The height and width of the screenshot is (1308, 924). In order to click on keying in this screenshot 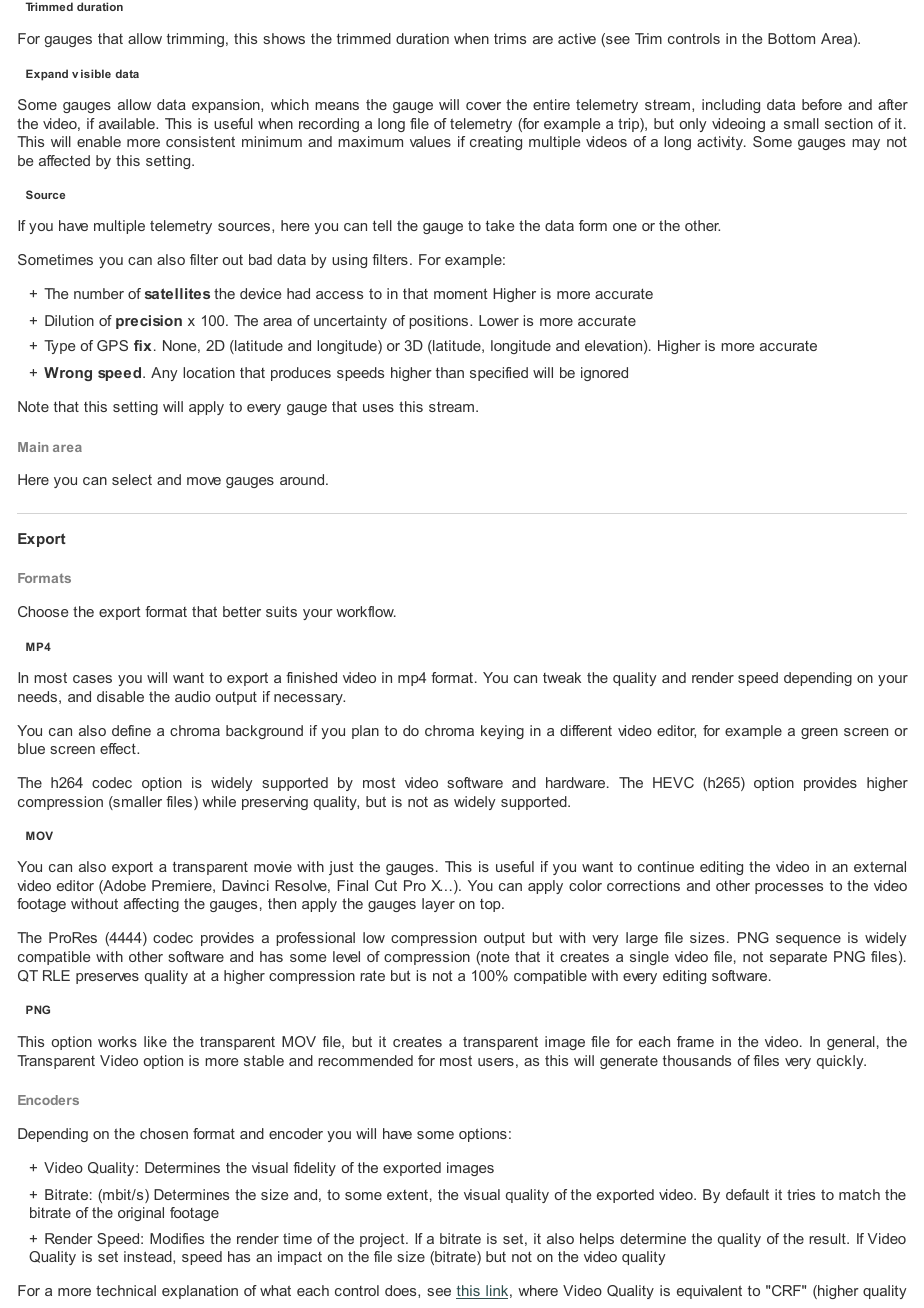, I will do `click(502, 732)`.
